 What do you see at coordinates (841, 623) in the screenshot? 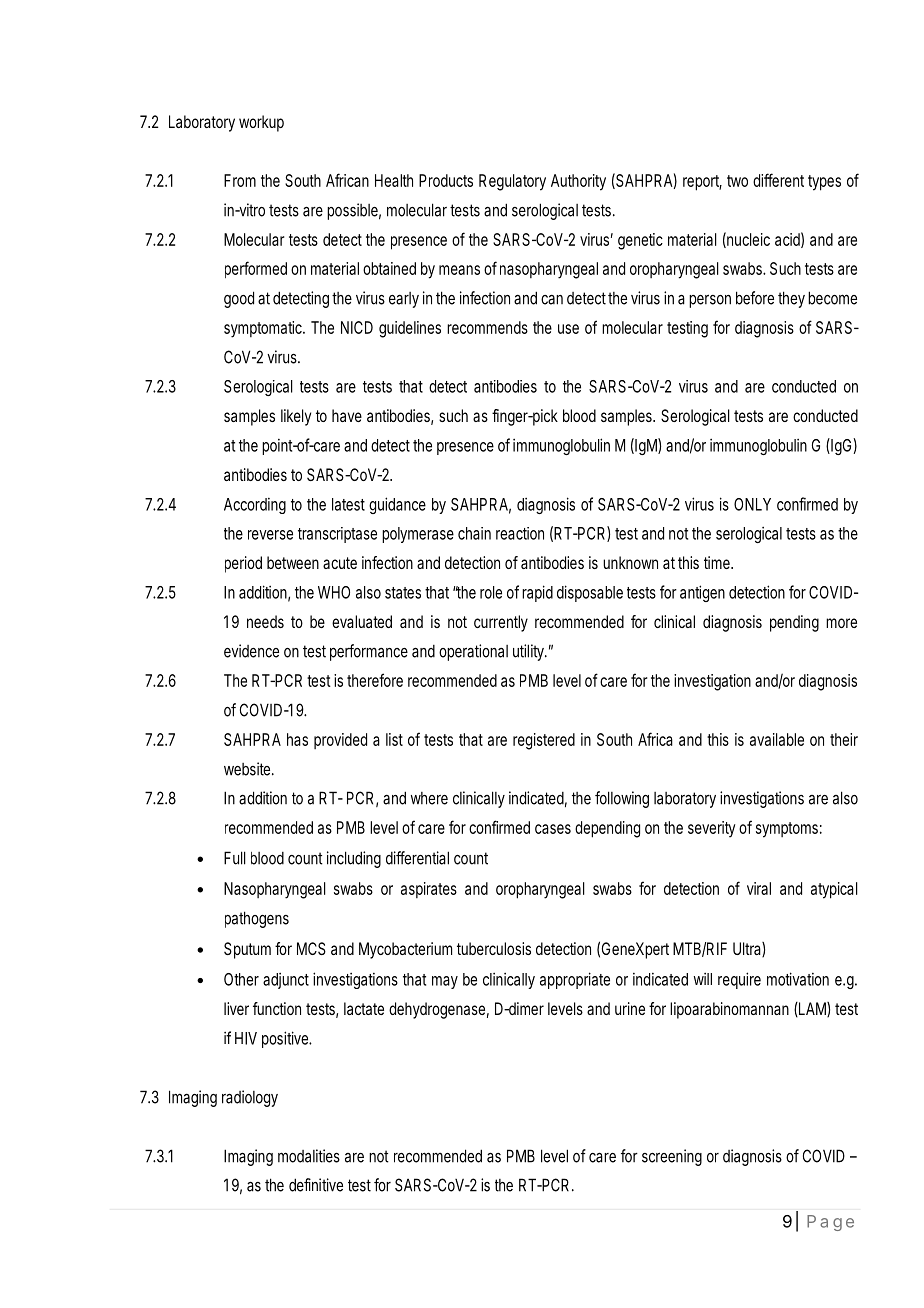
I see `more` at bounding box center [841, 623].
